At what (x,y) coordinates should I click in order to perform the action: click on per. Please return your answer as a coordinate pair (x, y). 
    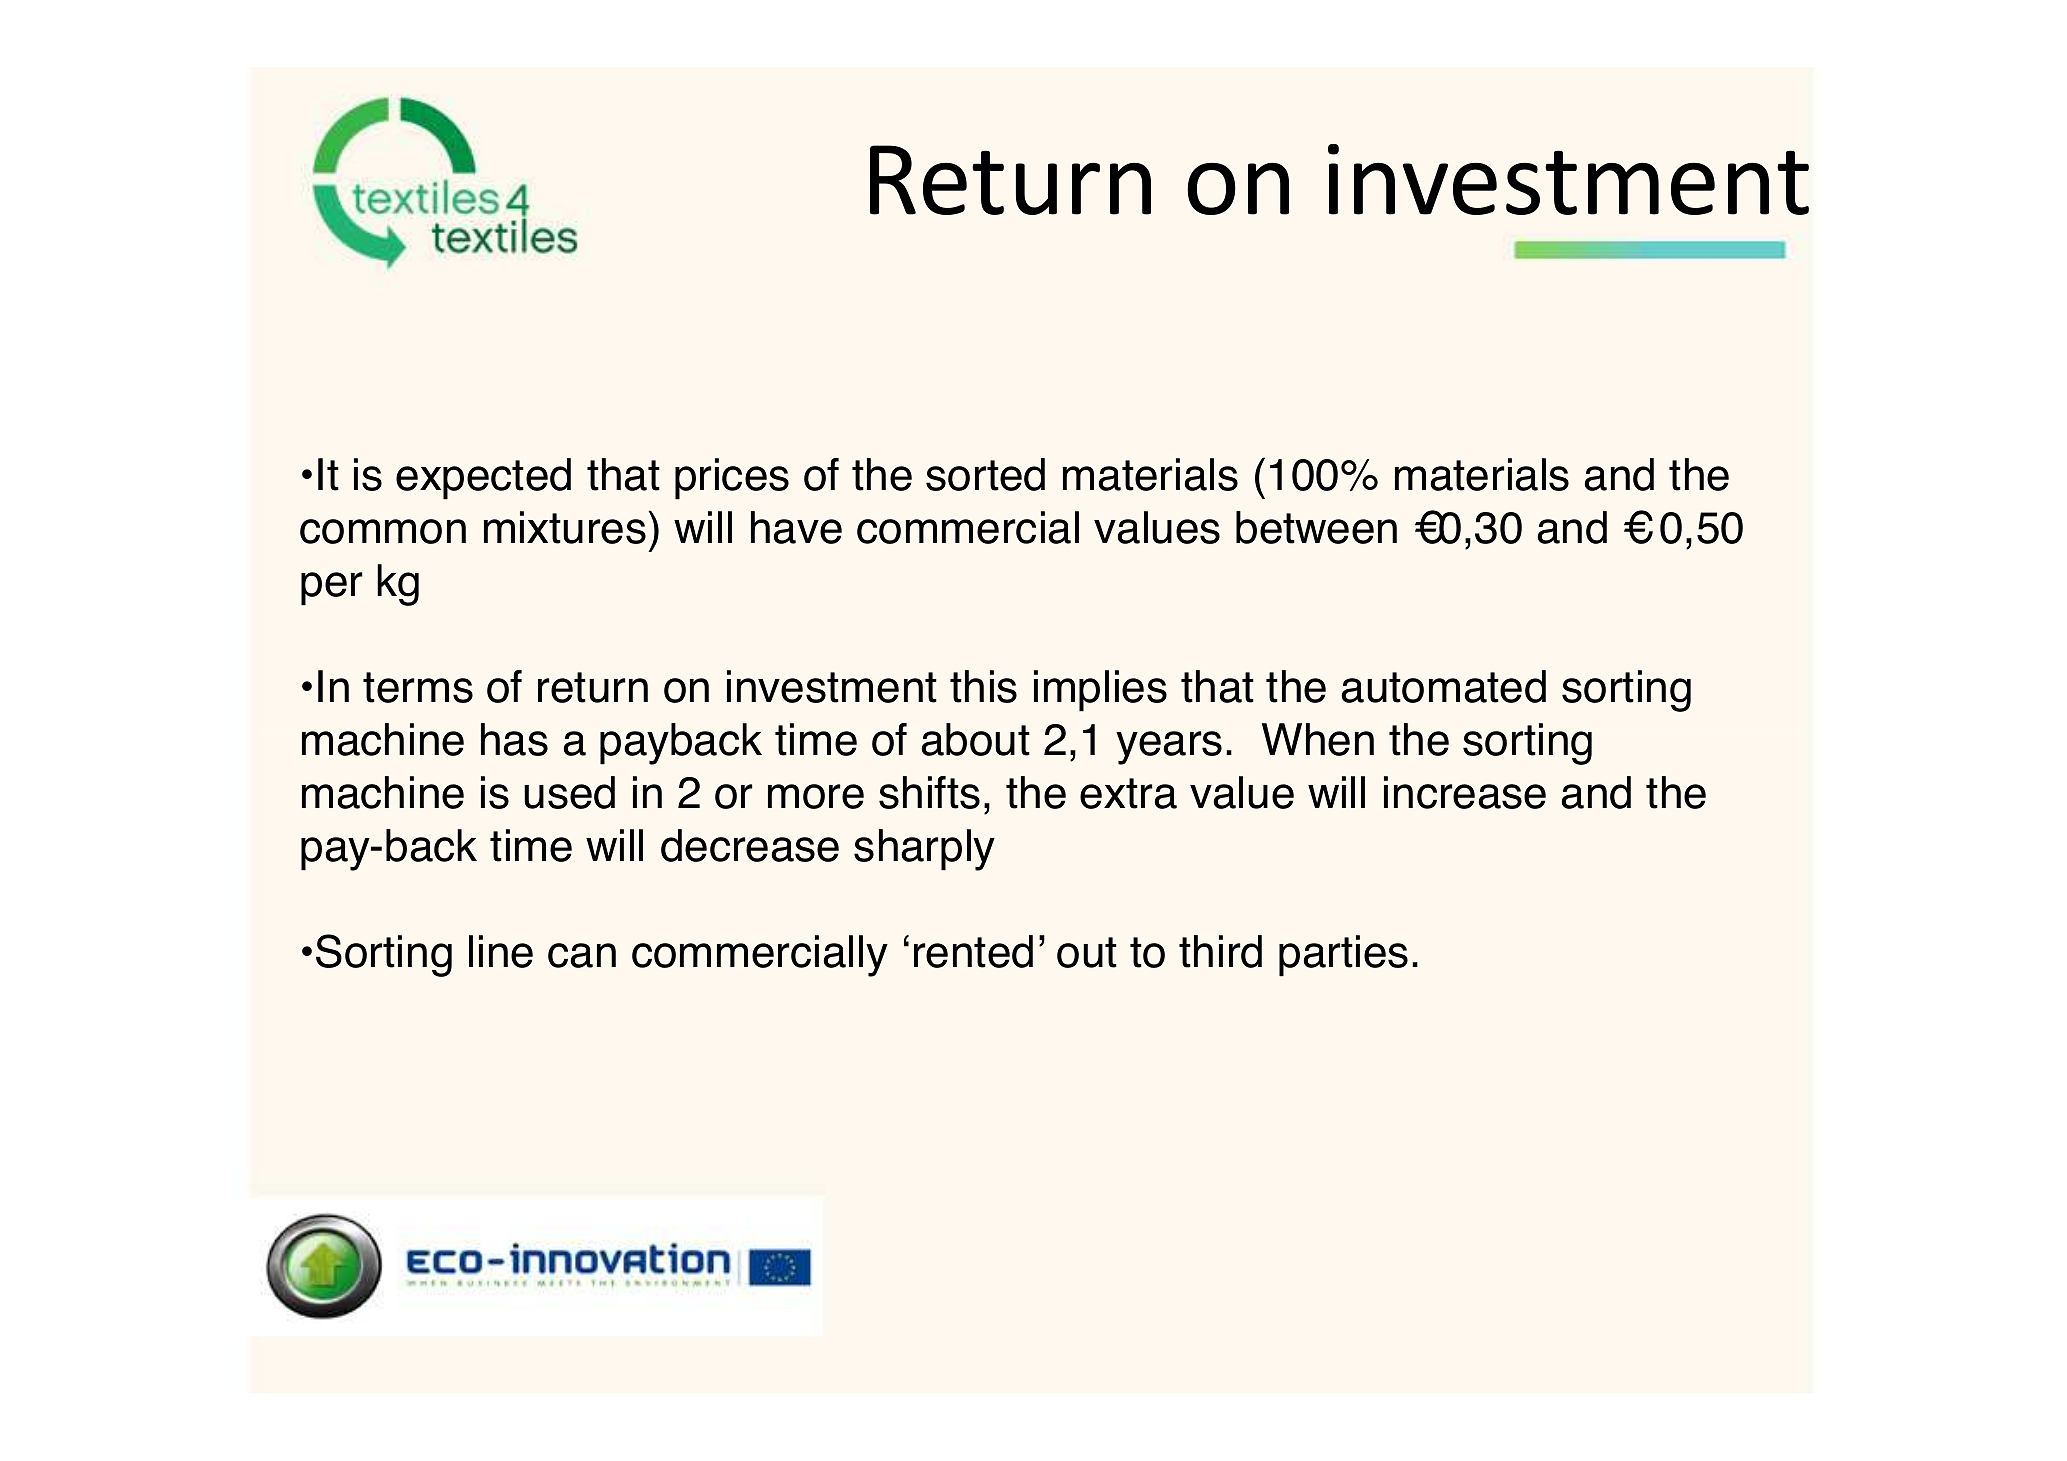
    Looking at the image, I should click on (332, 589).
